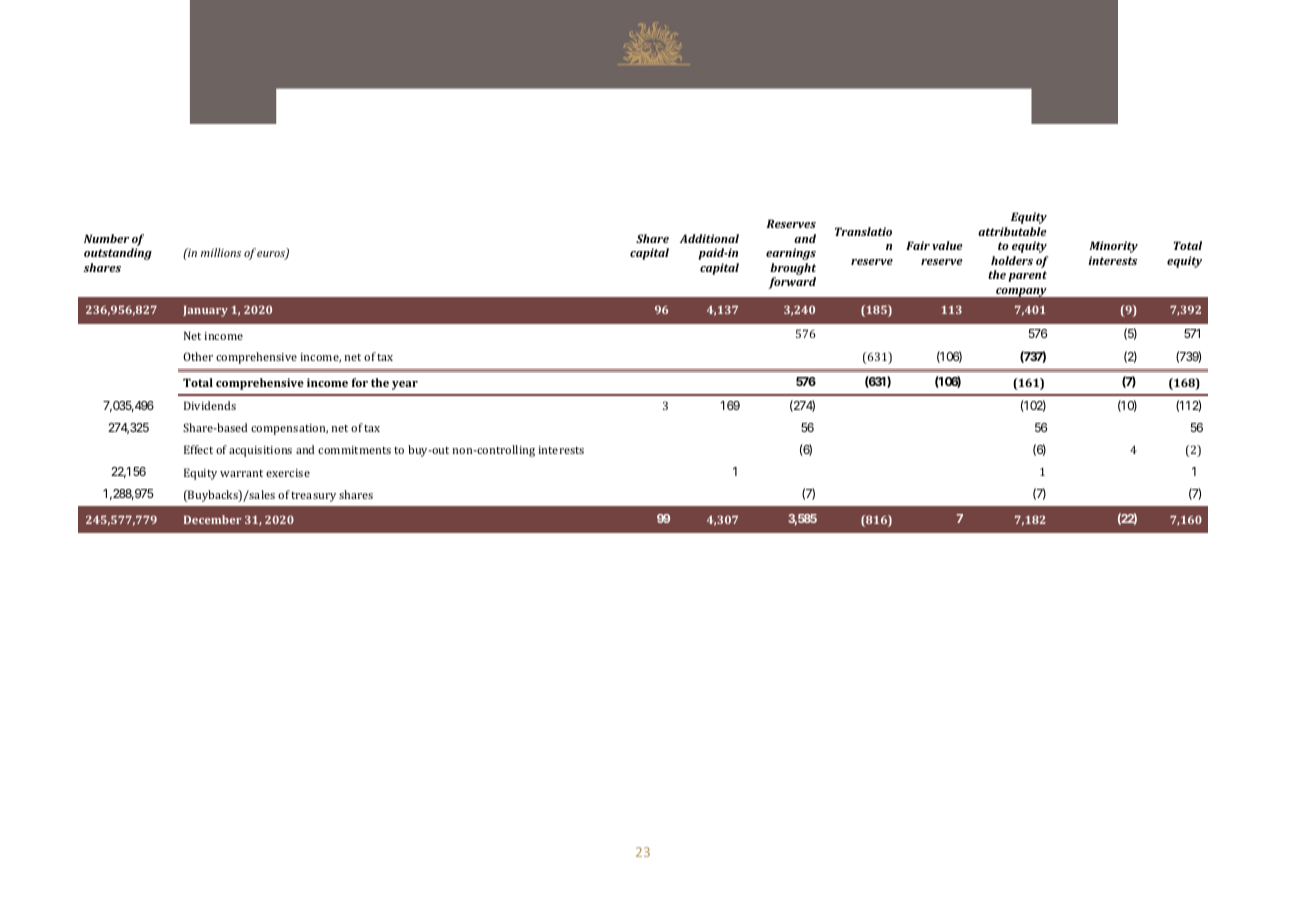 Image resolution: width=1308 pixels, height=924 pixels. I want to click on value, so click(947, 245).
